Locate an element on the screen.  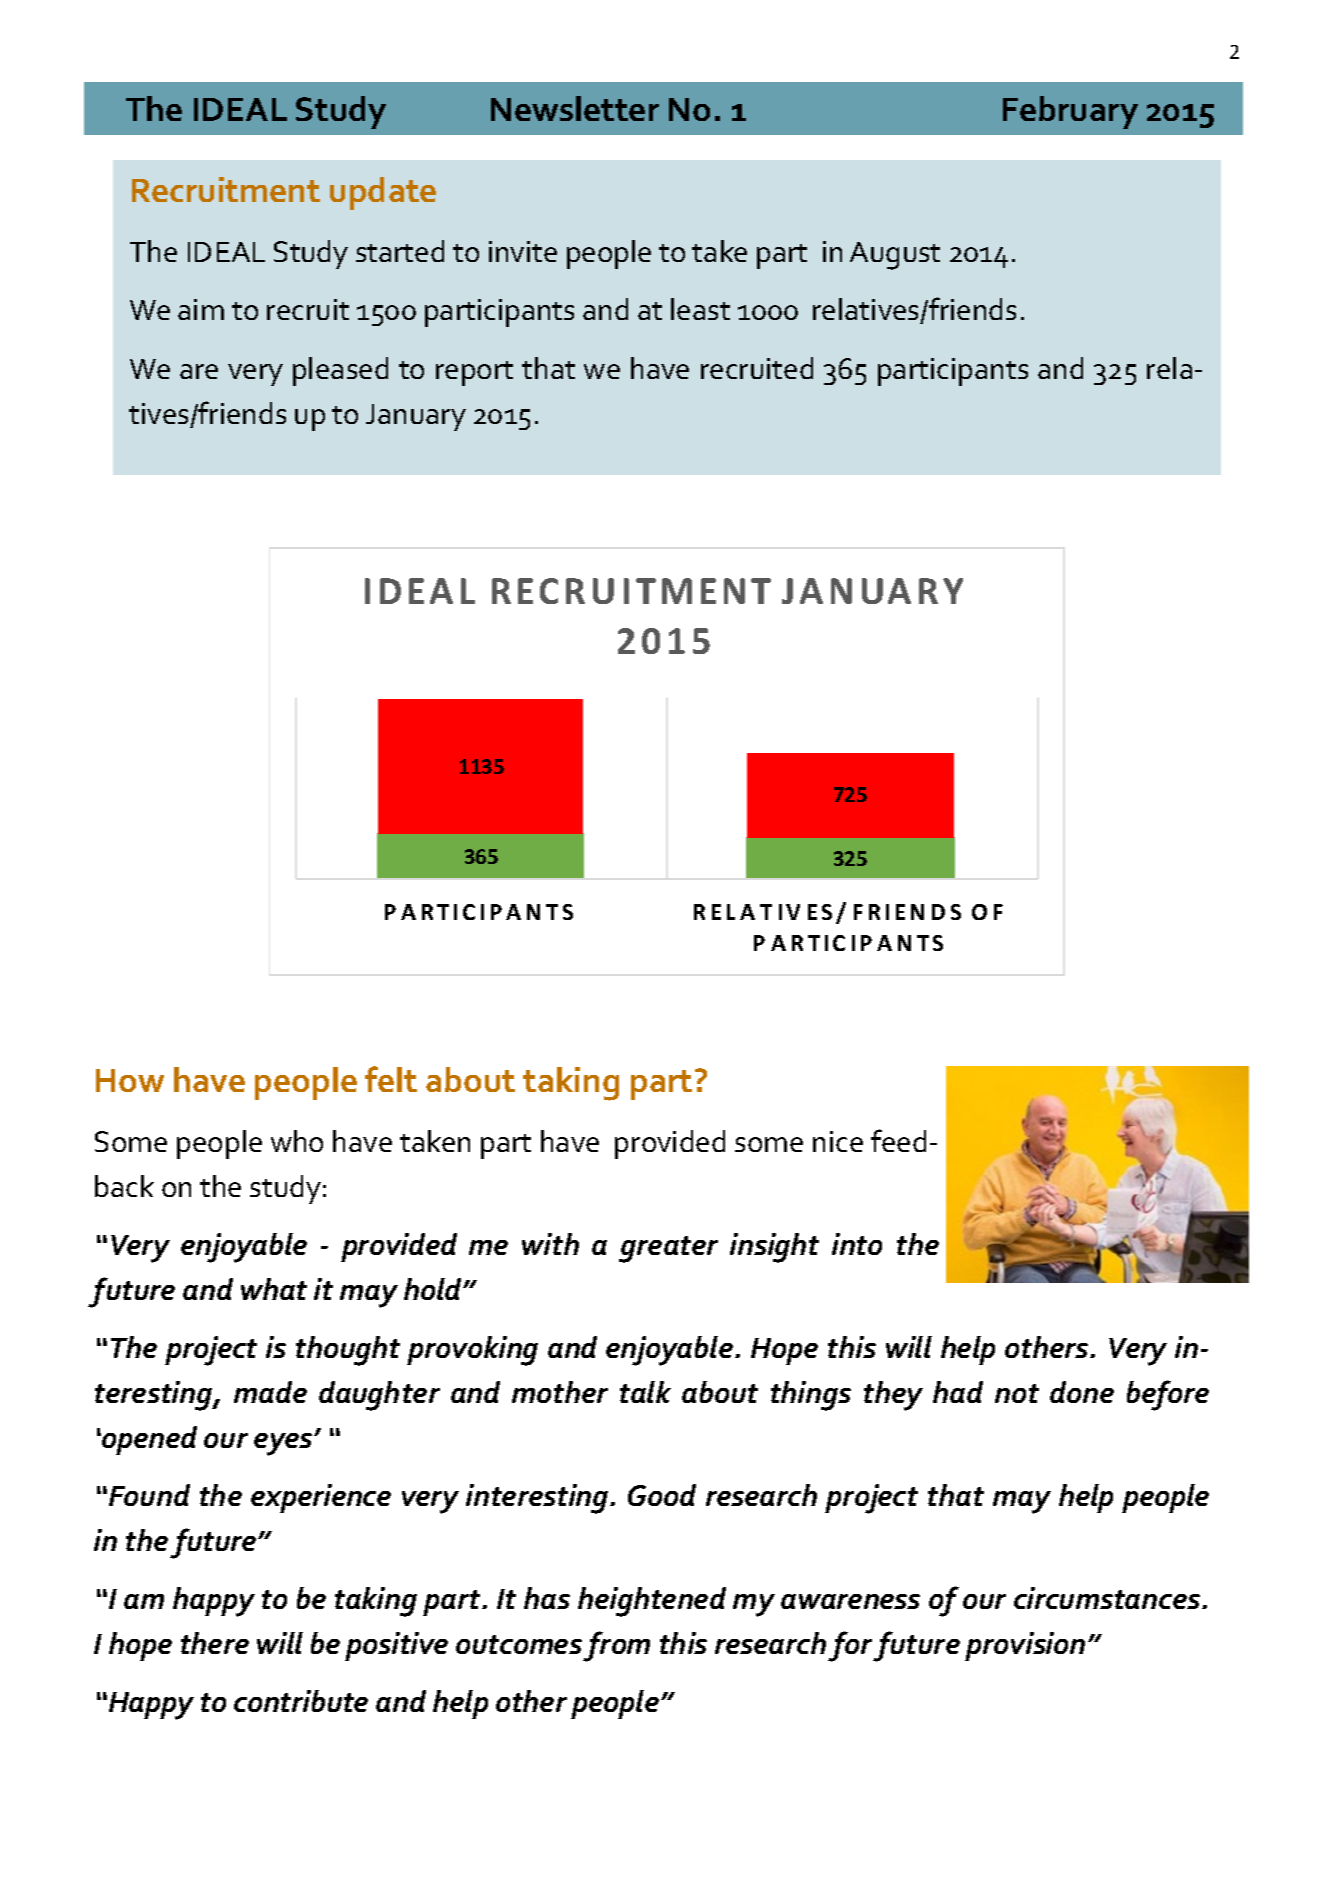
update is located at coordinates (383, 193).
